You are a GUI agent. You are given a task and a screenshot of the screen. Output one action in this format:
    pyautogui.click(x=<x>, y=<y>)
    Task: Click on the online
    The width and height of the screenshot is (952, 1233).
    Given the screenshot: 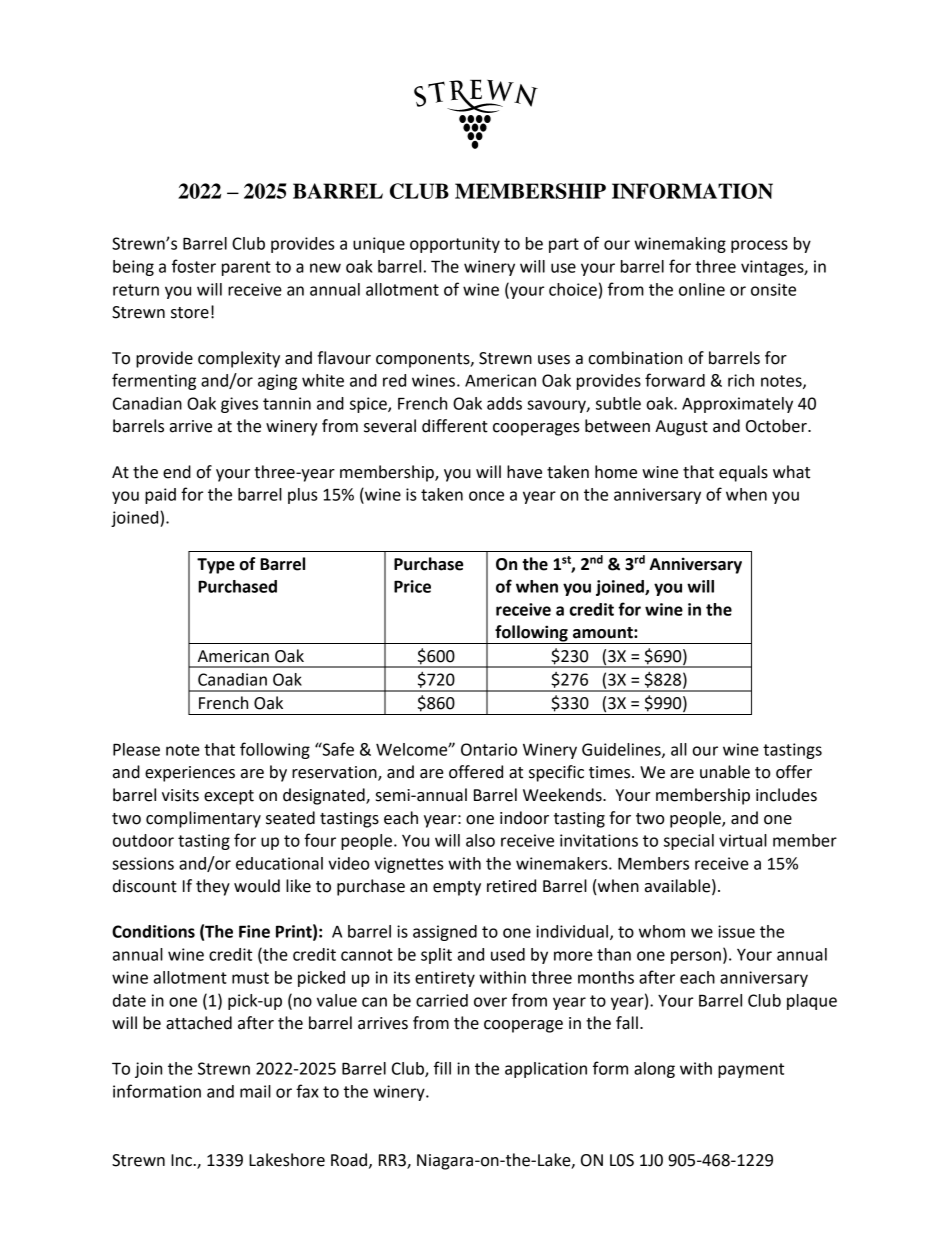 What is the action you would take?
    pyautogui.click(x=702, y=289)
